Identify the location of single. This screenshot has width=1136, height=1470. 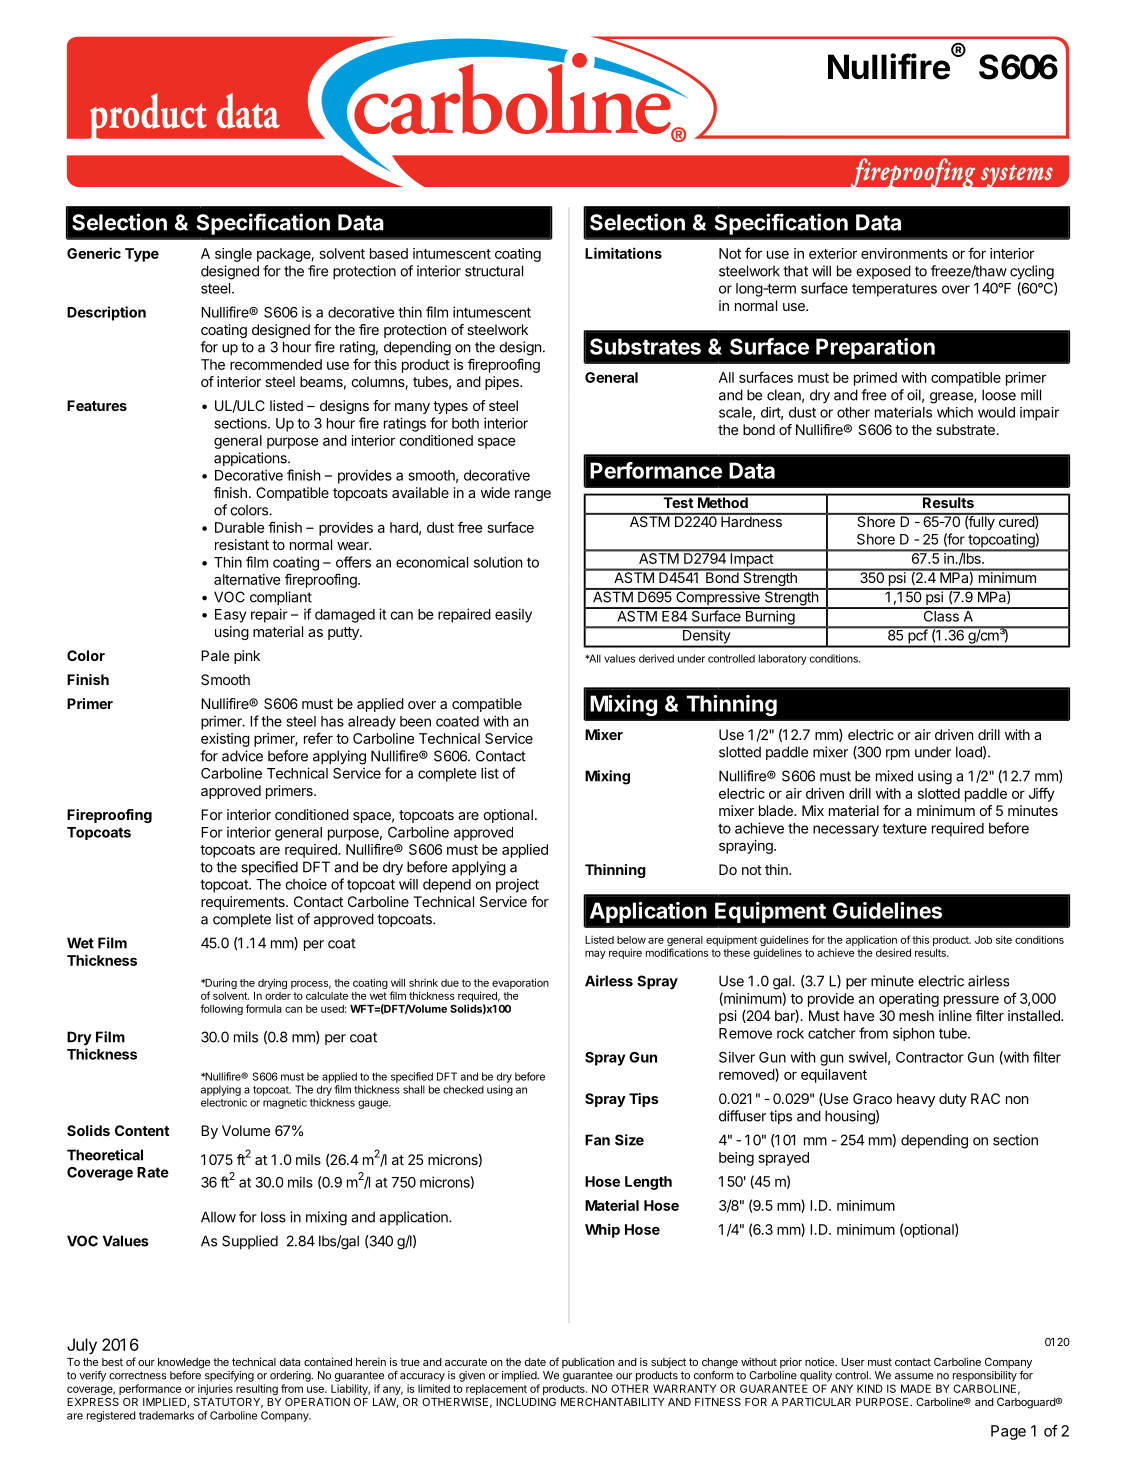
(233, 255).
